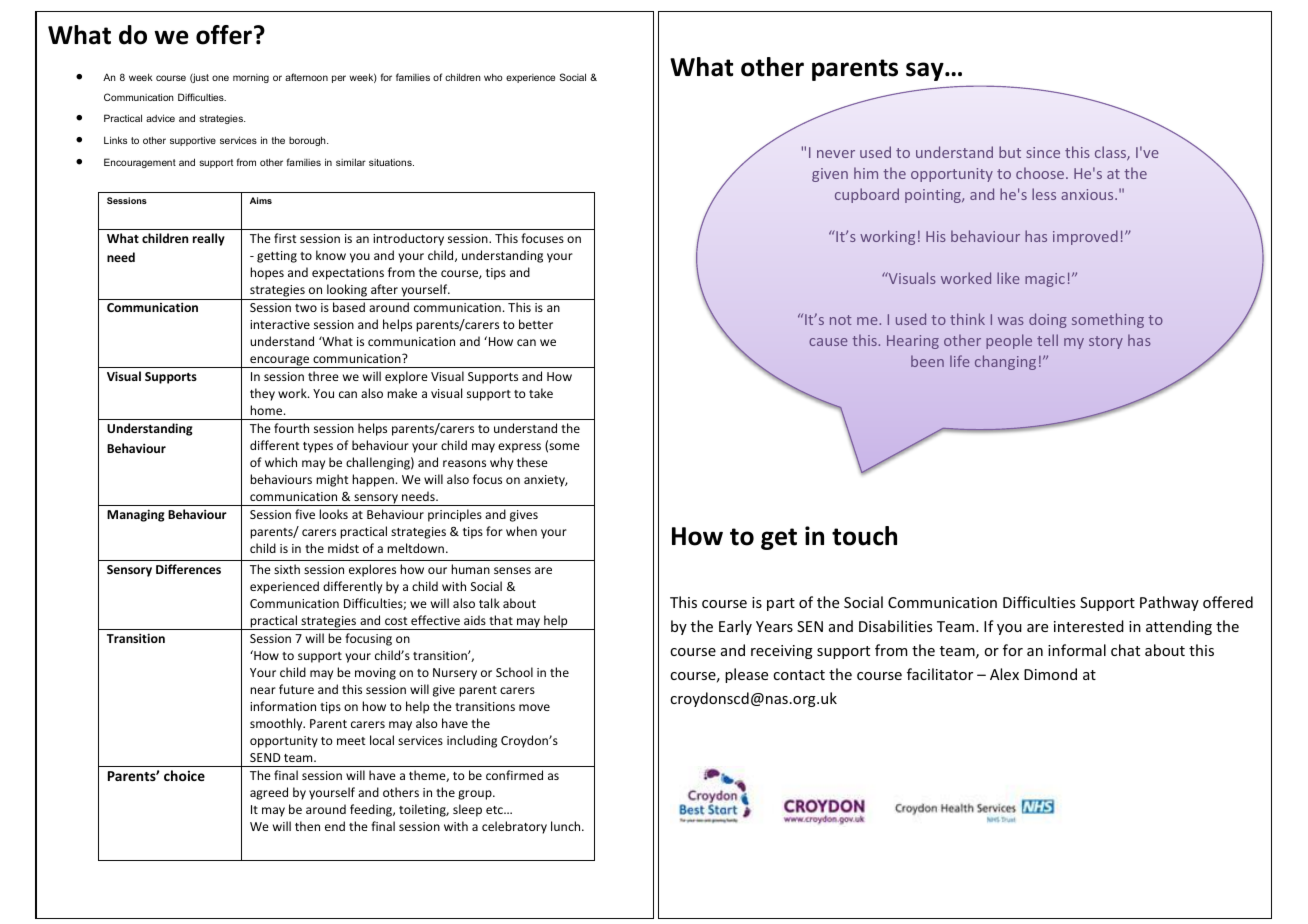 The image size is (1308, 924). Describe the element at coordinates (521, 531) in the screenshot. I see `when` at that location.
